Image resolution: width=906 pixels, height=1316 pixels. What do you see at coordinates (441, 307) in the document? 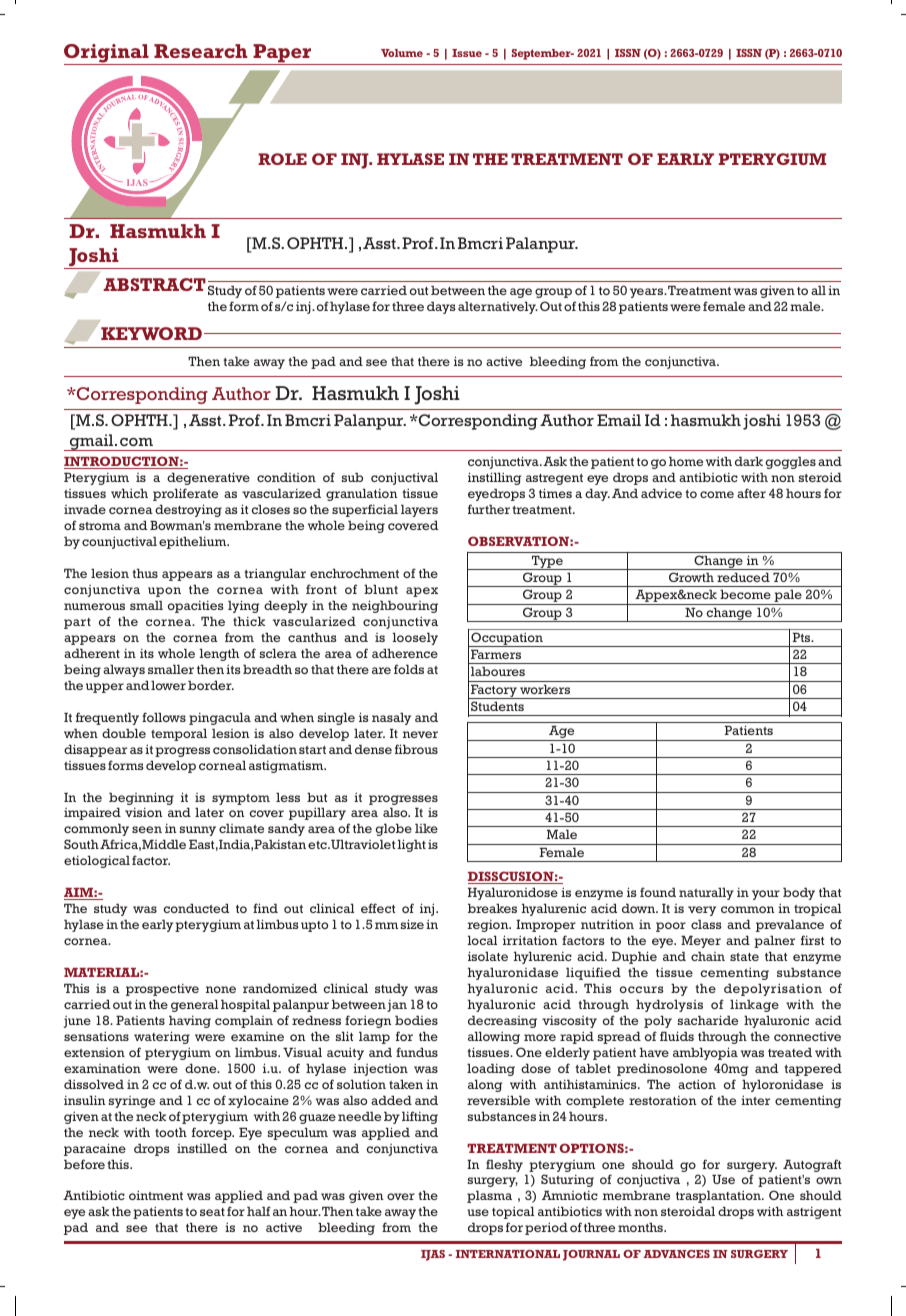
I see `days` at bounding box center [441, 307].
